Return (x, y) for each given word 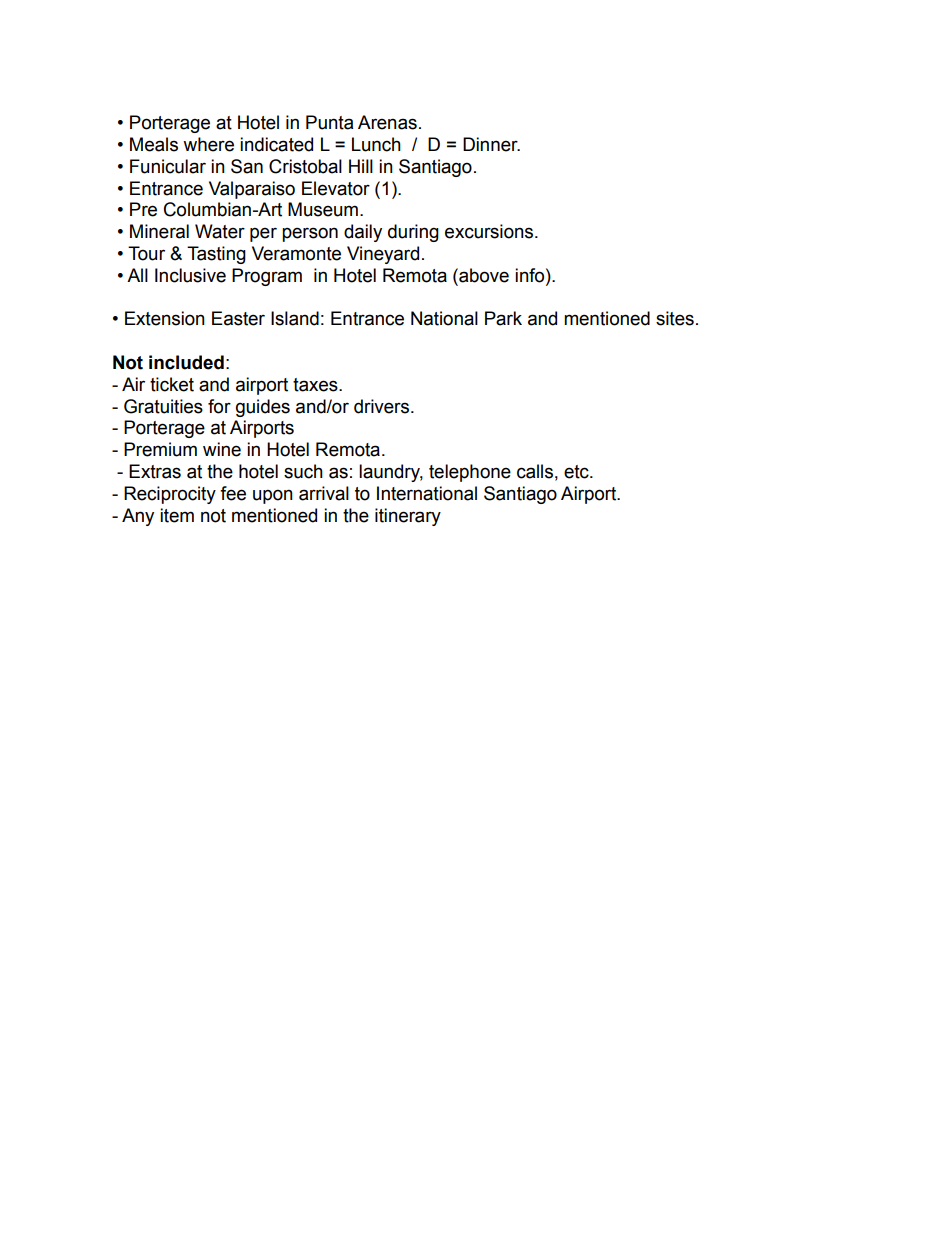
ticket (172, 384)
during (413, 233)
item (177, 515)
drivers (383, 406)
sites (675, 318)
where (208, 144)
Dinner (491, 144)
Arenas (387, 122)
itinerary (408, 517)
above (483, 275)
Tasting (216, 255)
